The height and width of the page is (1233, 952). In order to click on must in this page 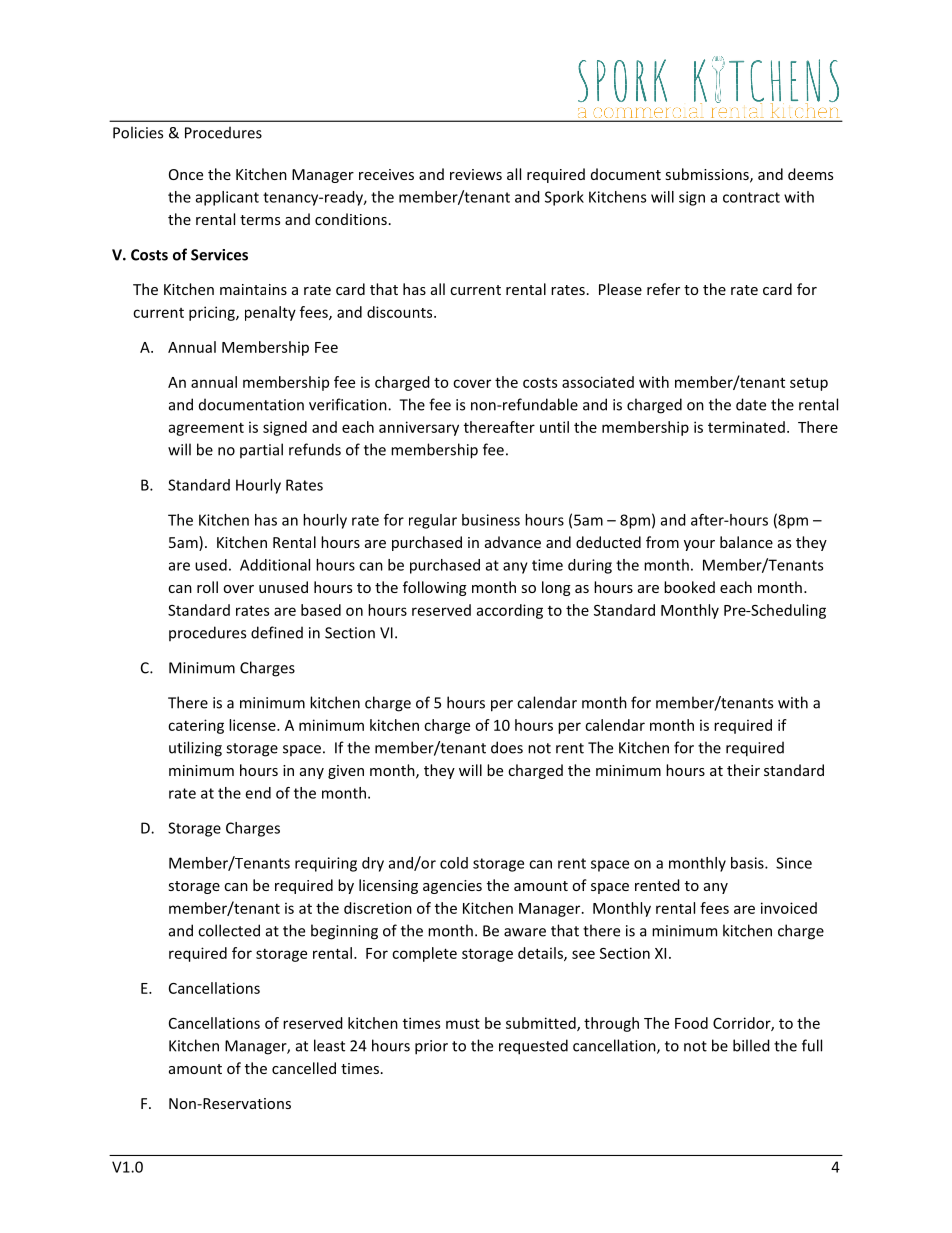, I will do `click(463, 1023)`.
